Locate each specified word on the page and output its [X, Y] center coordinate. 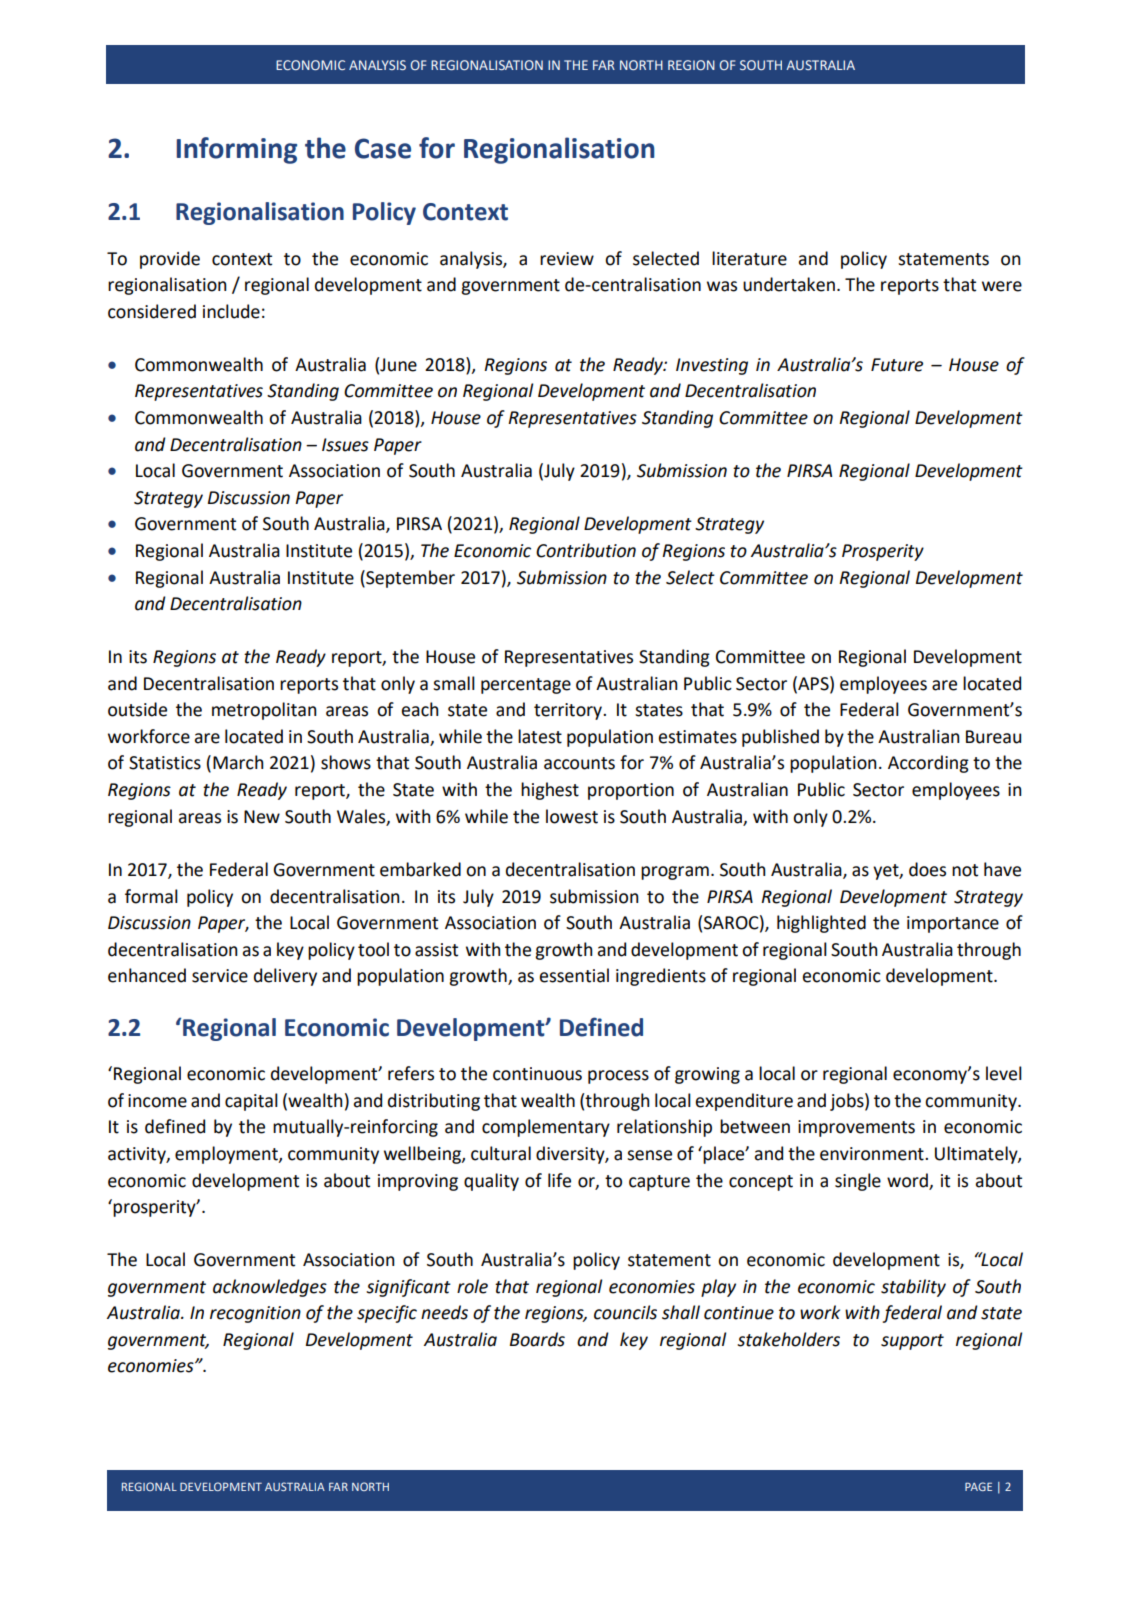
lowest [572, 816]
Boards [537, 1339]
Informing [236, 150]
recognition [255, 1314]
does [927, 869]
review [567, 259]
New [262, 817]
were [1002, 286]
